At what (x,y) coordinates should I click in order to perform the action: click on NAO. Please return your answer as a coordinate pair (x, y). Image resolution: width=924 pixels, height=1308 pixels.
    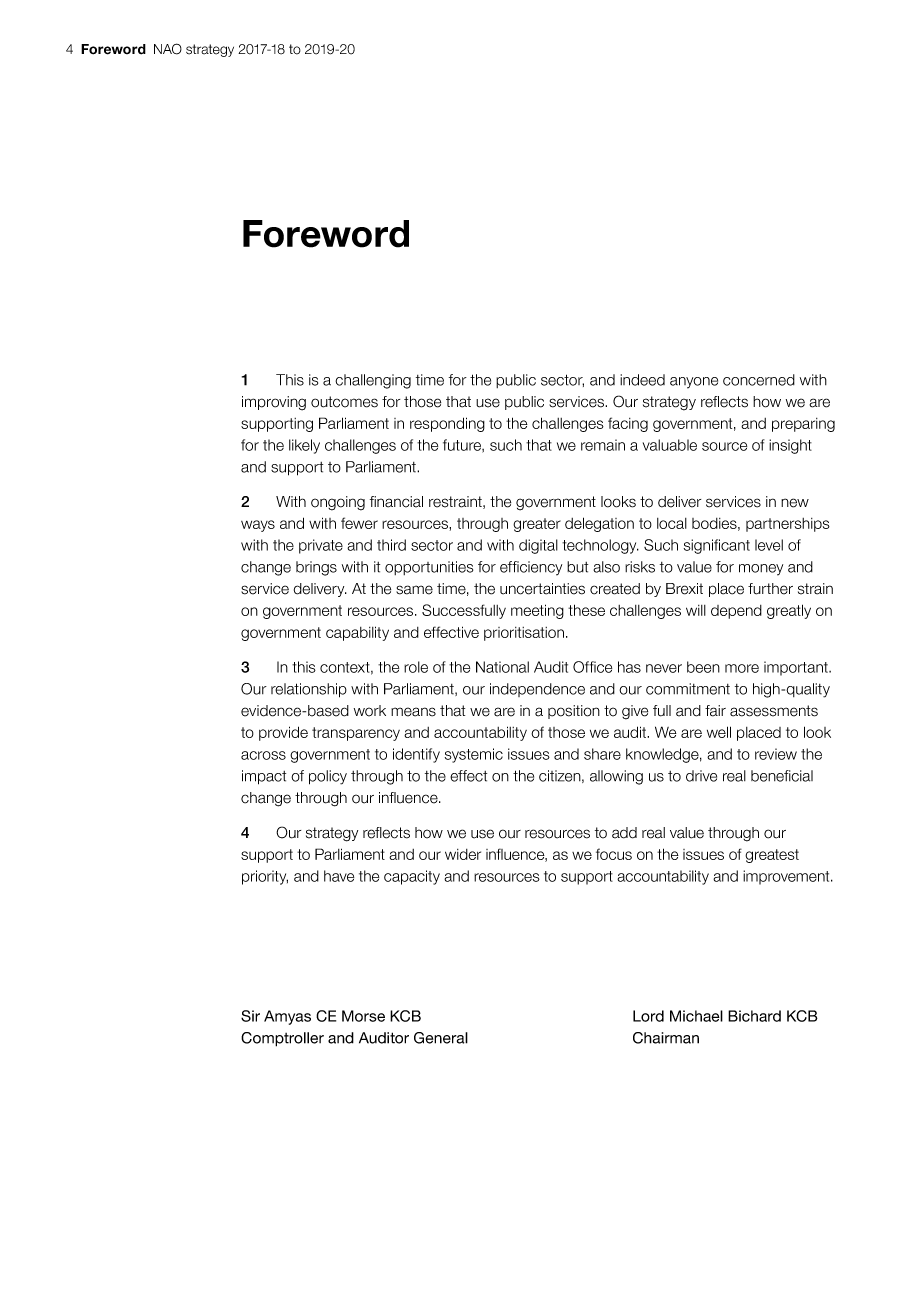
    Looking at the image, I should click on (168, 49).
